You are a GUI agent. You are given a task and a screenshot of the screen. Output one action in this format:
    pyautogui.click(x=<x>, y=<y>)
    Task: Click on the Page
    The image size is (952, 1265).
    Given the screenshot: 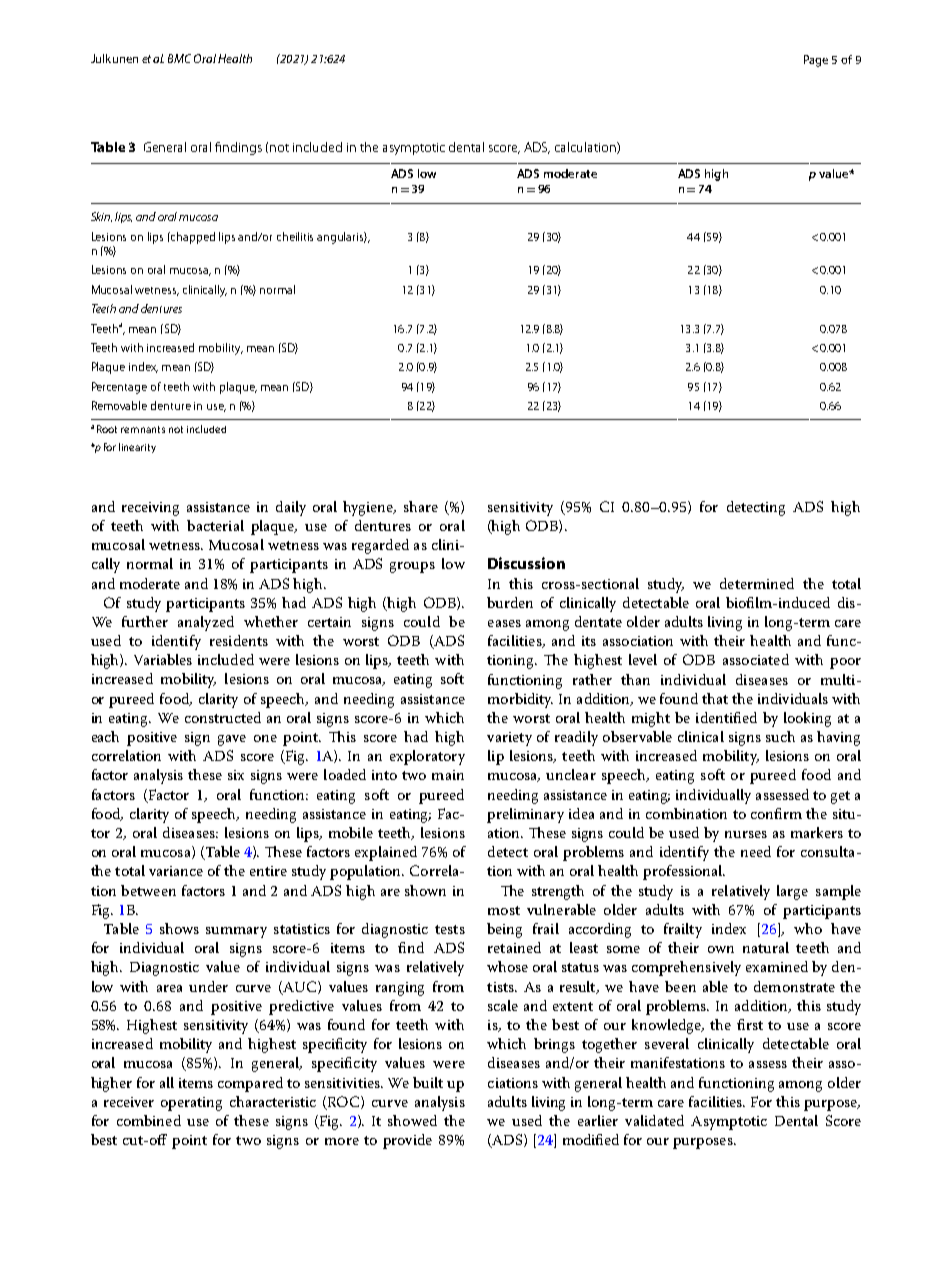 What is the action you would take?
    pyautogui.click(x=816, y=61)
